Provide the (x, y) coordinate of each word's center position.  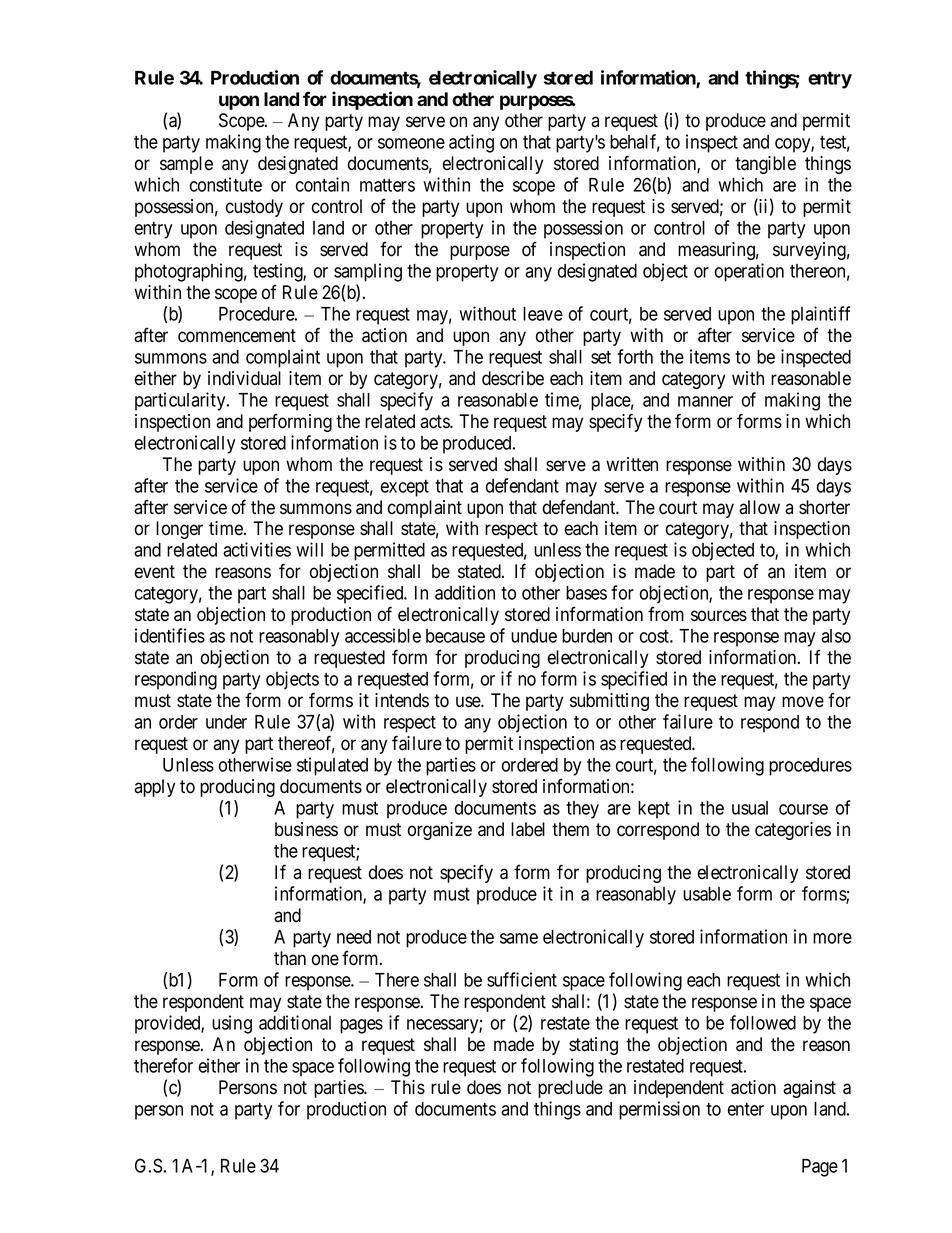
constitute (226, 184)
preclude (570, 1089)
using (232, 1024)
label (528, 829)
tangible (765, 165)
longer (179, 530)
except (405, 488)
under (226, 722)
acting (471, 143)
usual (750, 808)
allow (759, 507)
